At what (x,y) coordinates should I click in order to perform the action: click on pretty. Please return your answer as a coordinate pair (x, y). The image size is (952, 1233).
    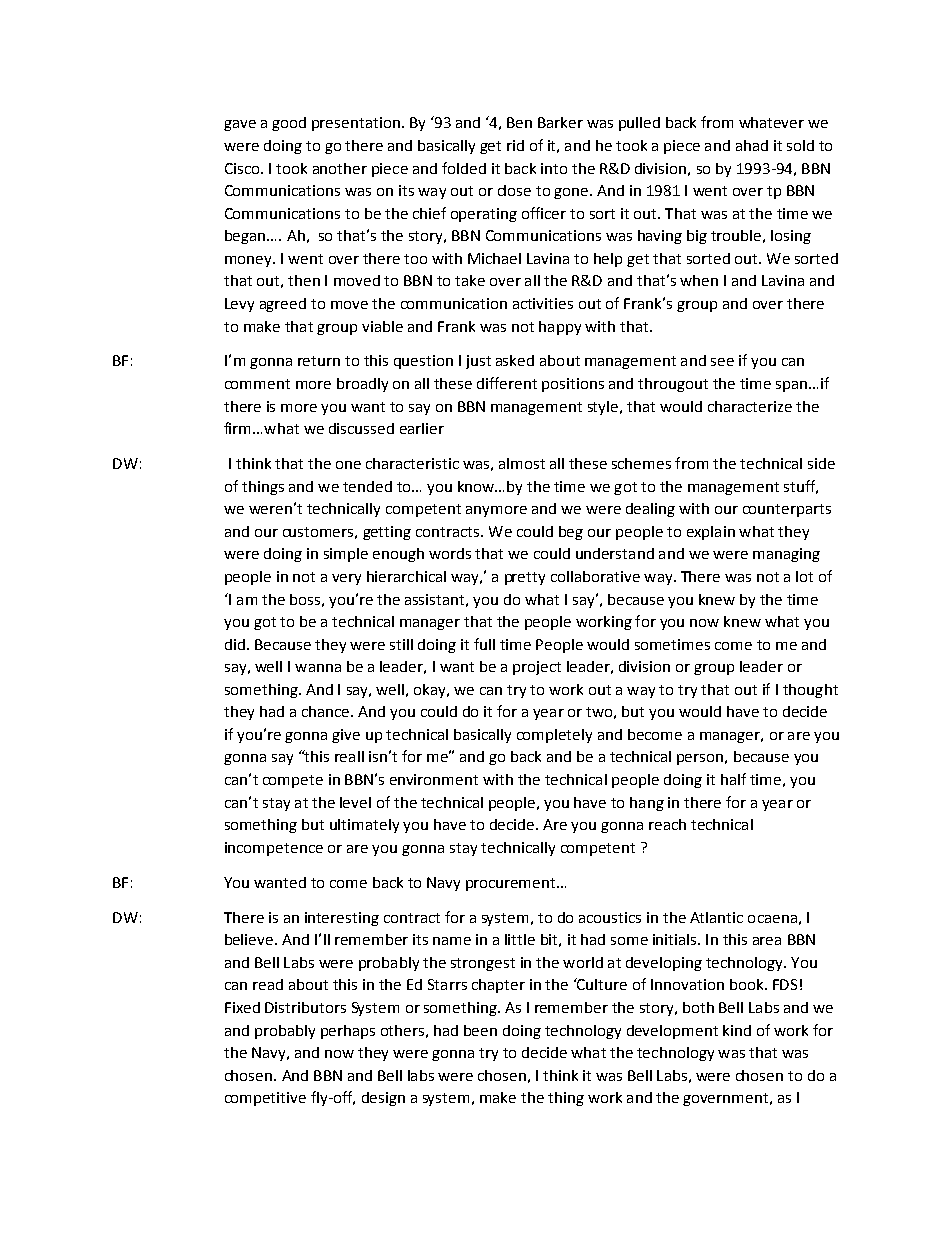
    Looking at the image, I should click on (525, 578).
